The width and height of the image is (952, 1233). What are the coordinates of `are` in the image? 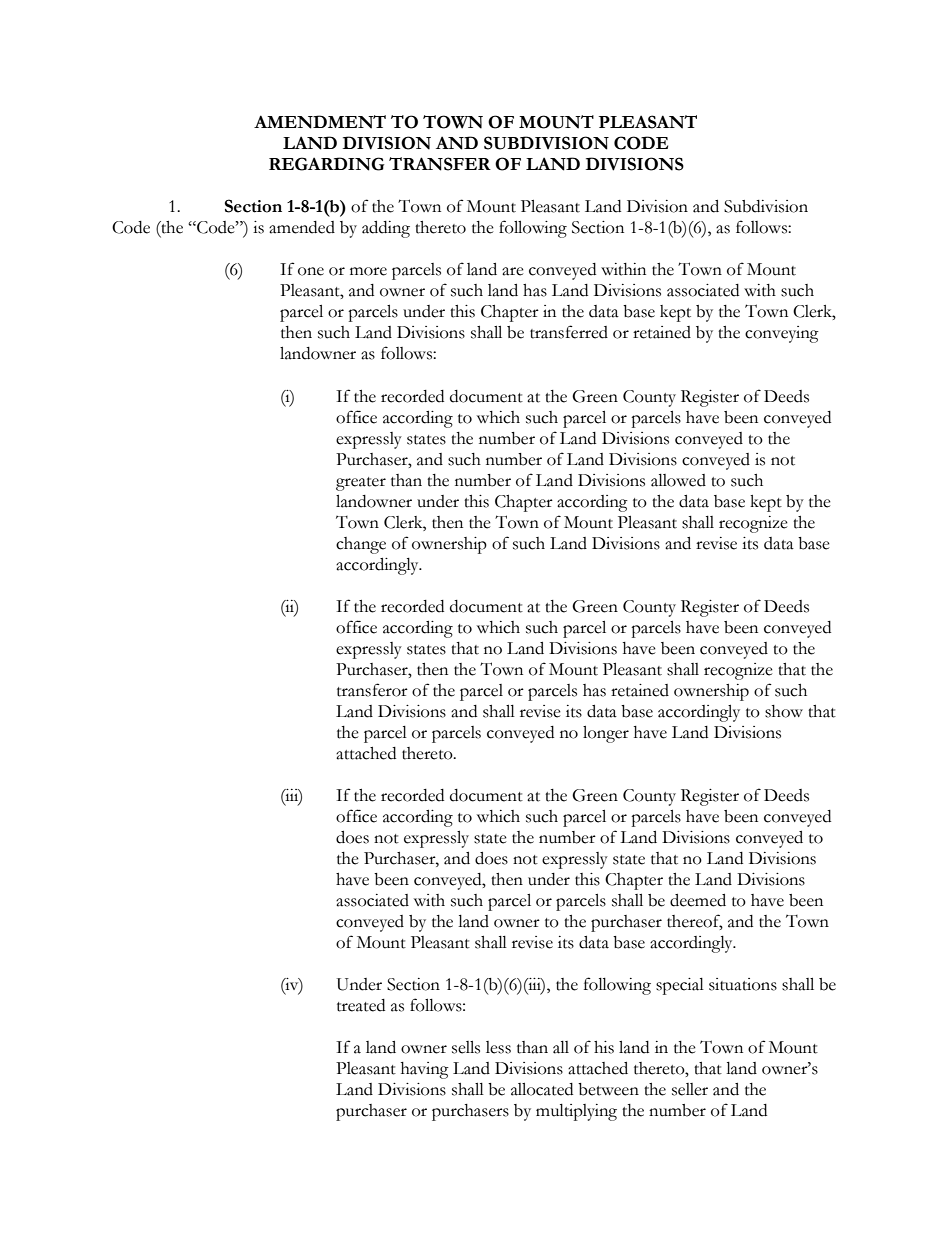 It's located at (513, 271).
